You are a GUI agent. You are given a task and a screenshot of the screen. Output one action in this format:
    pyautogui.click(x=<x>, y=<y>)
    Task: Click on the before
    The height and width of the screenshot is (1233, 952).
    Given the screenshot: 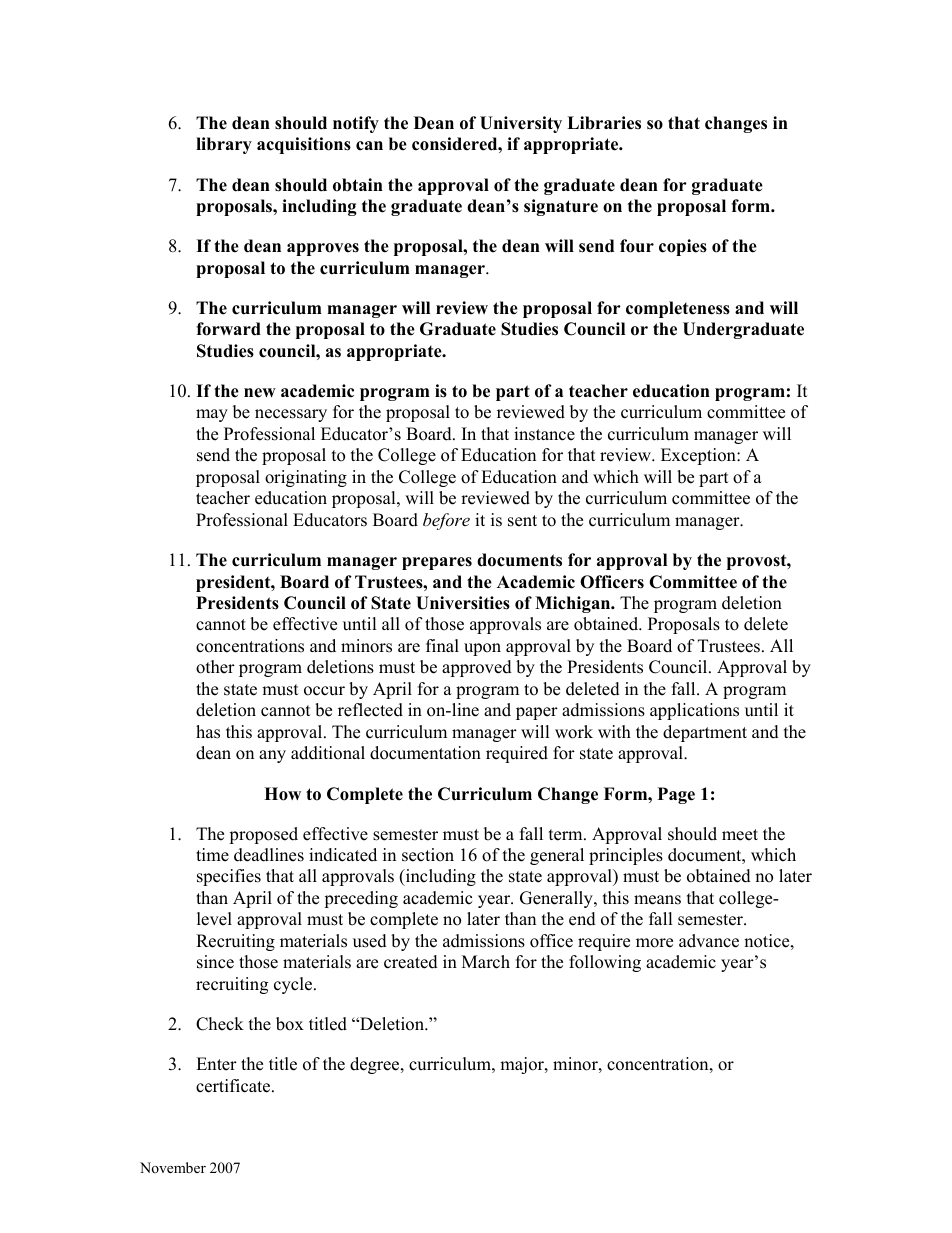 What is the action you would take?
    pyautogui.click(x=446, y=521)
